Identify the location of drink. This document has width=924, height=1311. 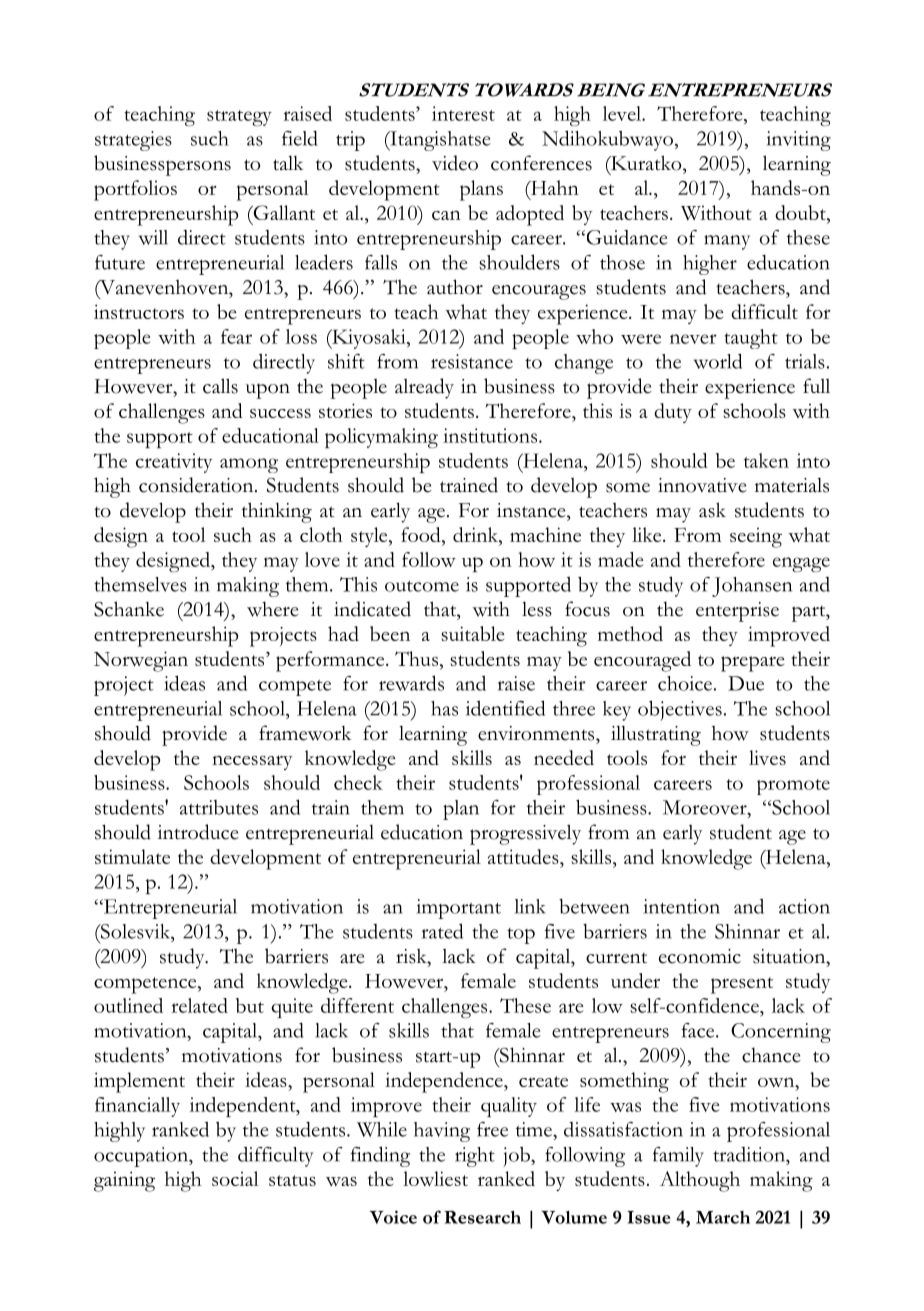
(476, 534).
